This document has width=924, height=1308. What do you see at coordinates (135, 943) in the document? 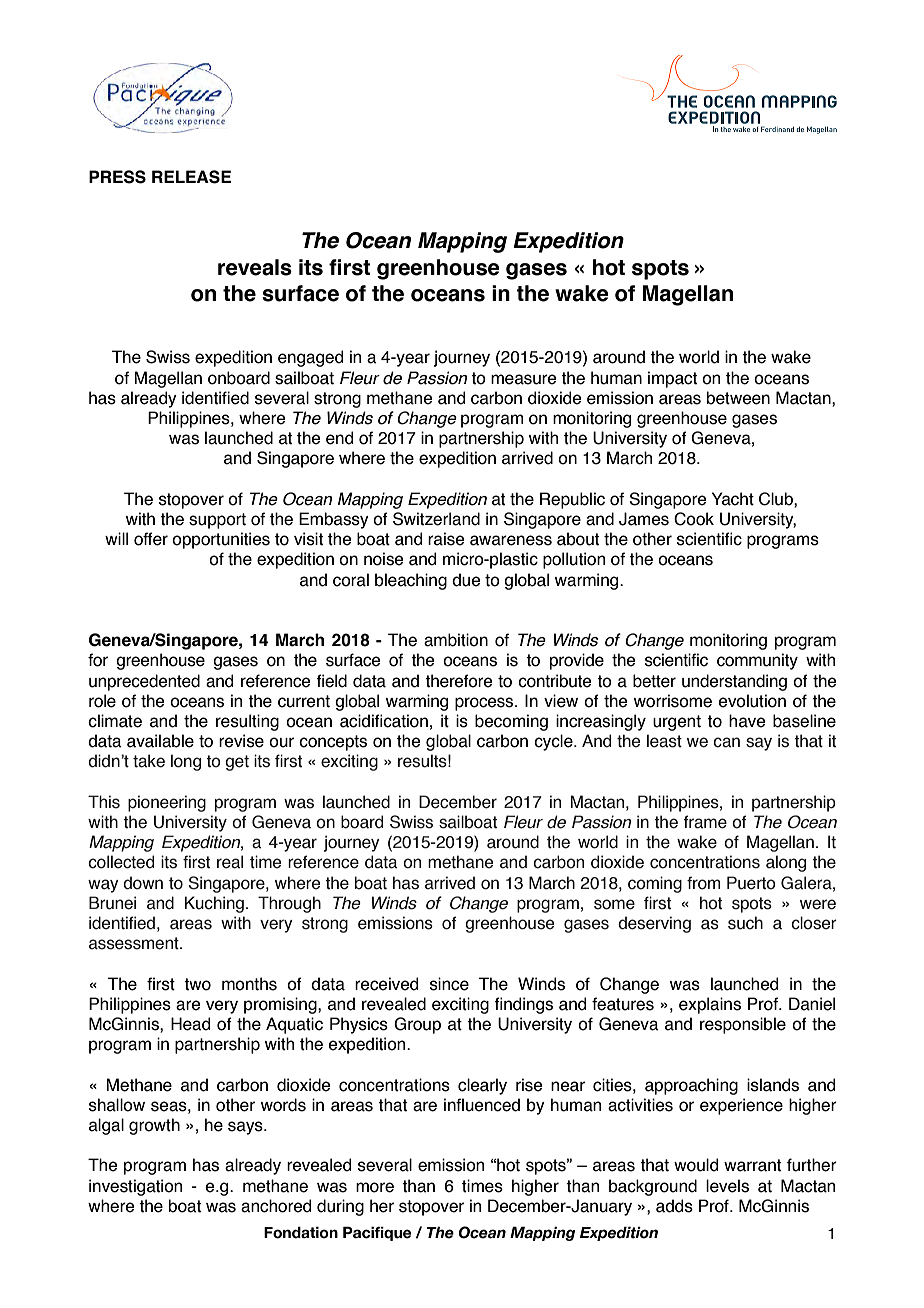
I see `assessment` at bounding box center [135, 943].
